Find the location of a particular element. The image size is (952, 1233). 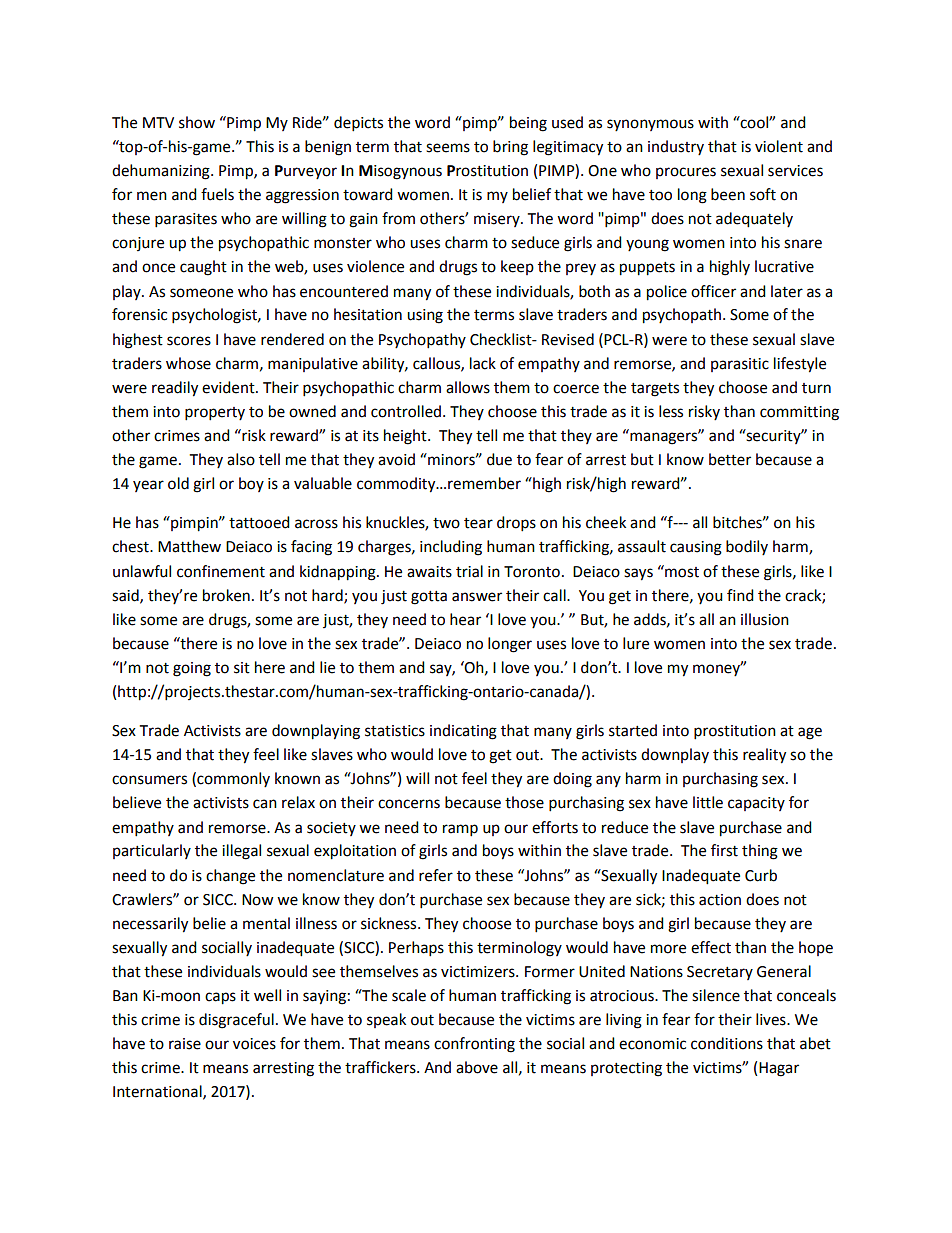

change is located at coordinates (230, 877).
